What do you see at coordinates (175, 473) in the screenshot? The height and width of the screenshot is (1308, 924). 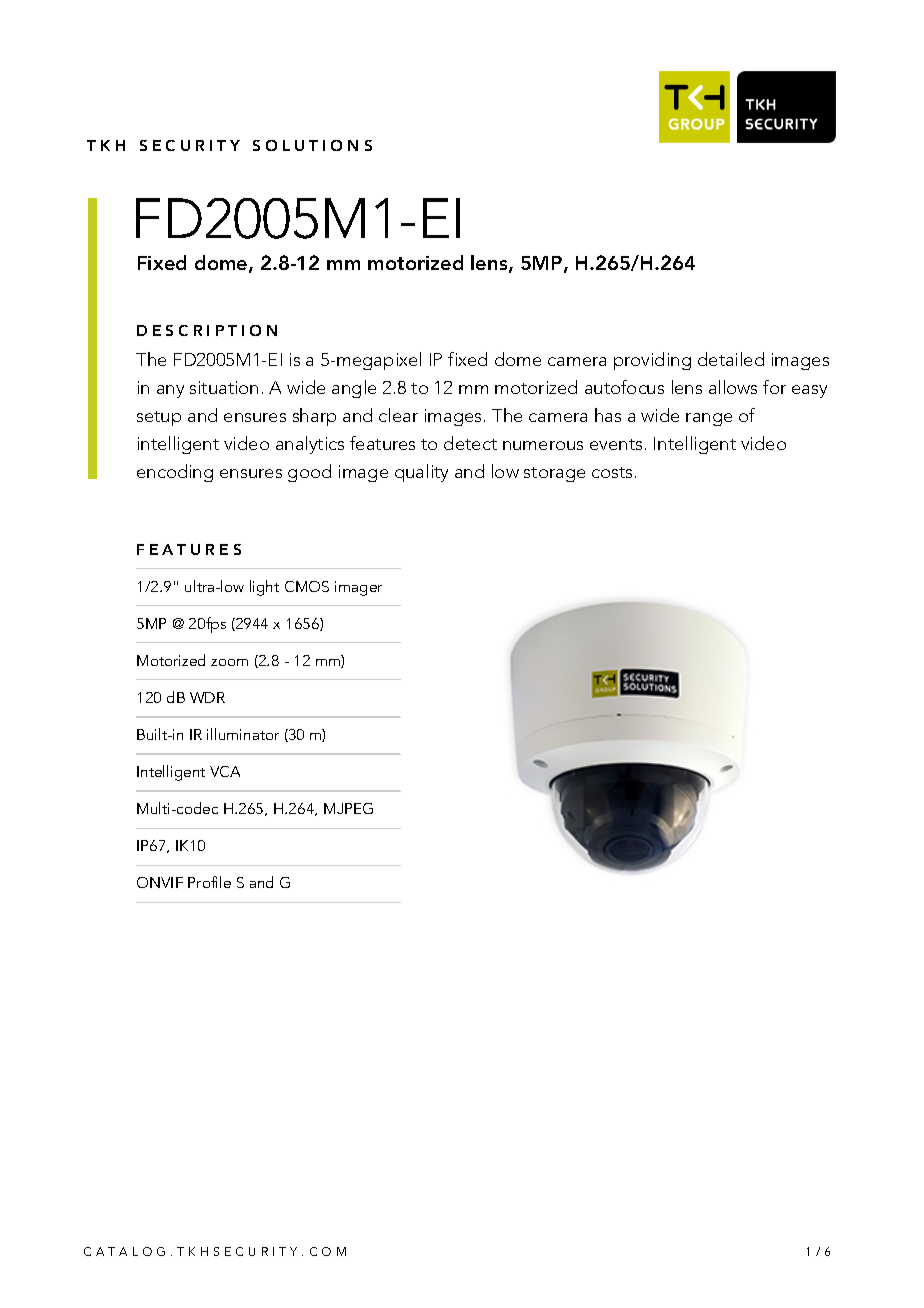 I see `encoding` at bounding box center [175, 473].
